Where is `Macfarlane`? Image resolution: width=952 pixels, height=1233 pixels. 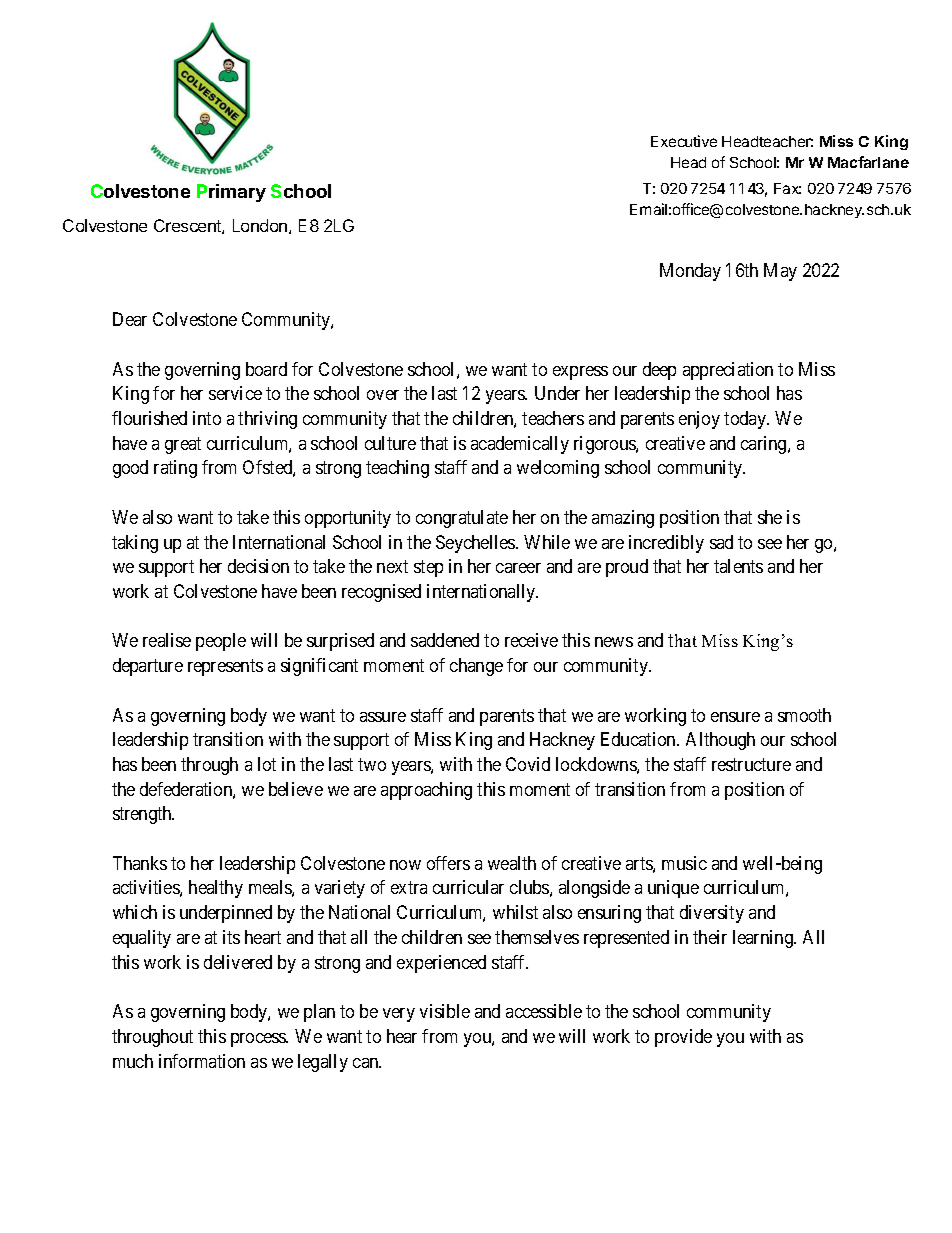 Macfarlane is located at coordinates (868, 162).
